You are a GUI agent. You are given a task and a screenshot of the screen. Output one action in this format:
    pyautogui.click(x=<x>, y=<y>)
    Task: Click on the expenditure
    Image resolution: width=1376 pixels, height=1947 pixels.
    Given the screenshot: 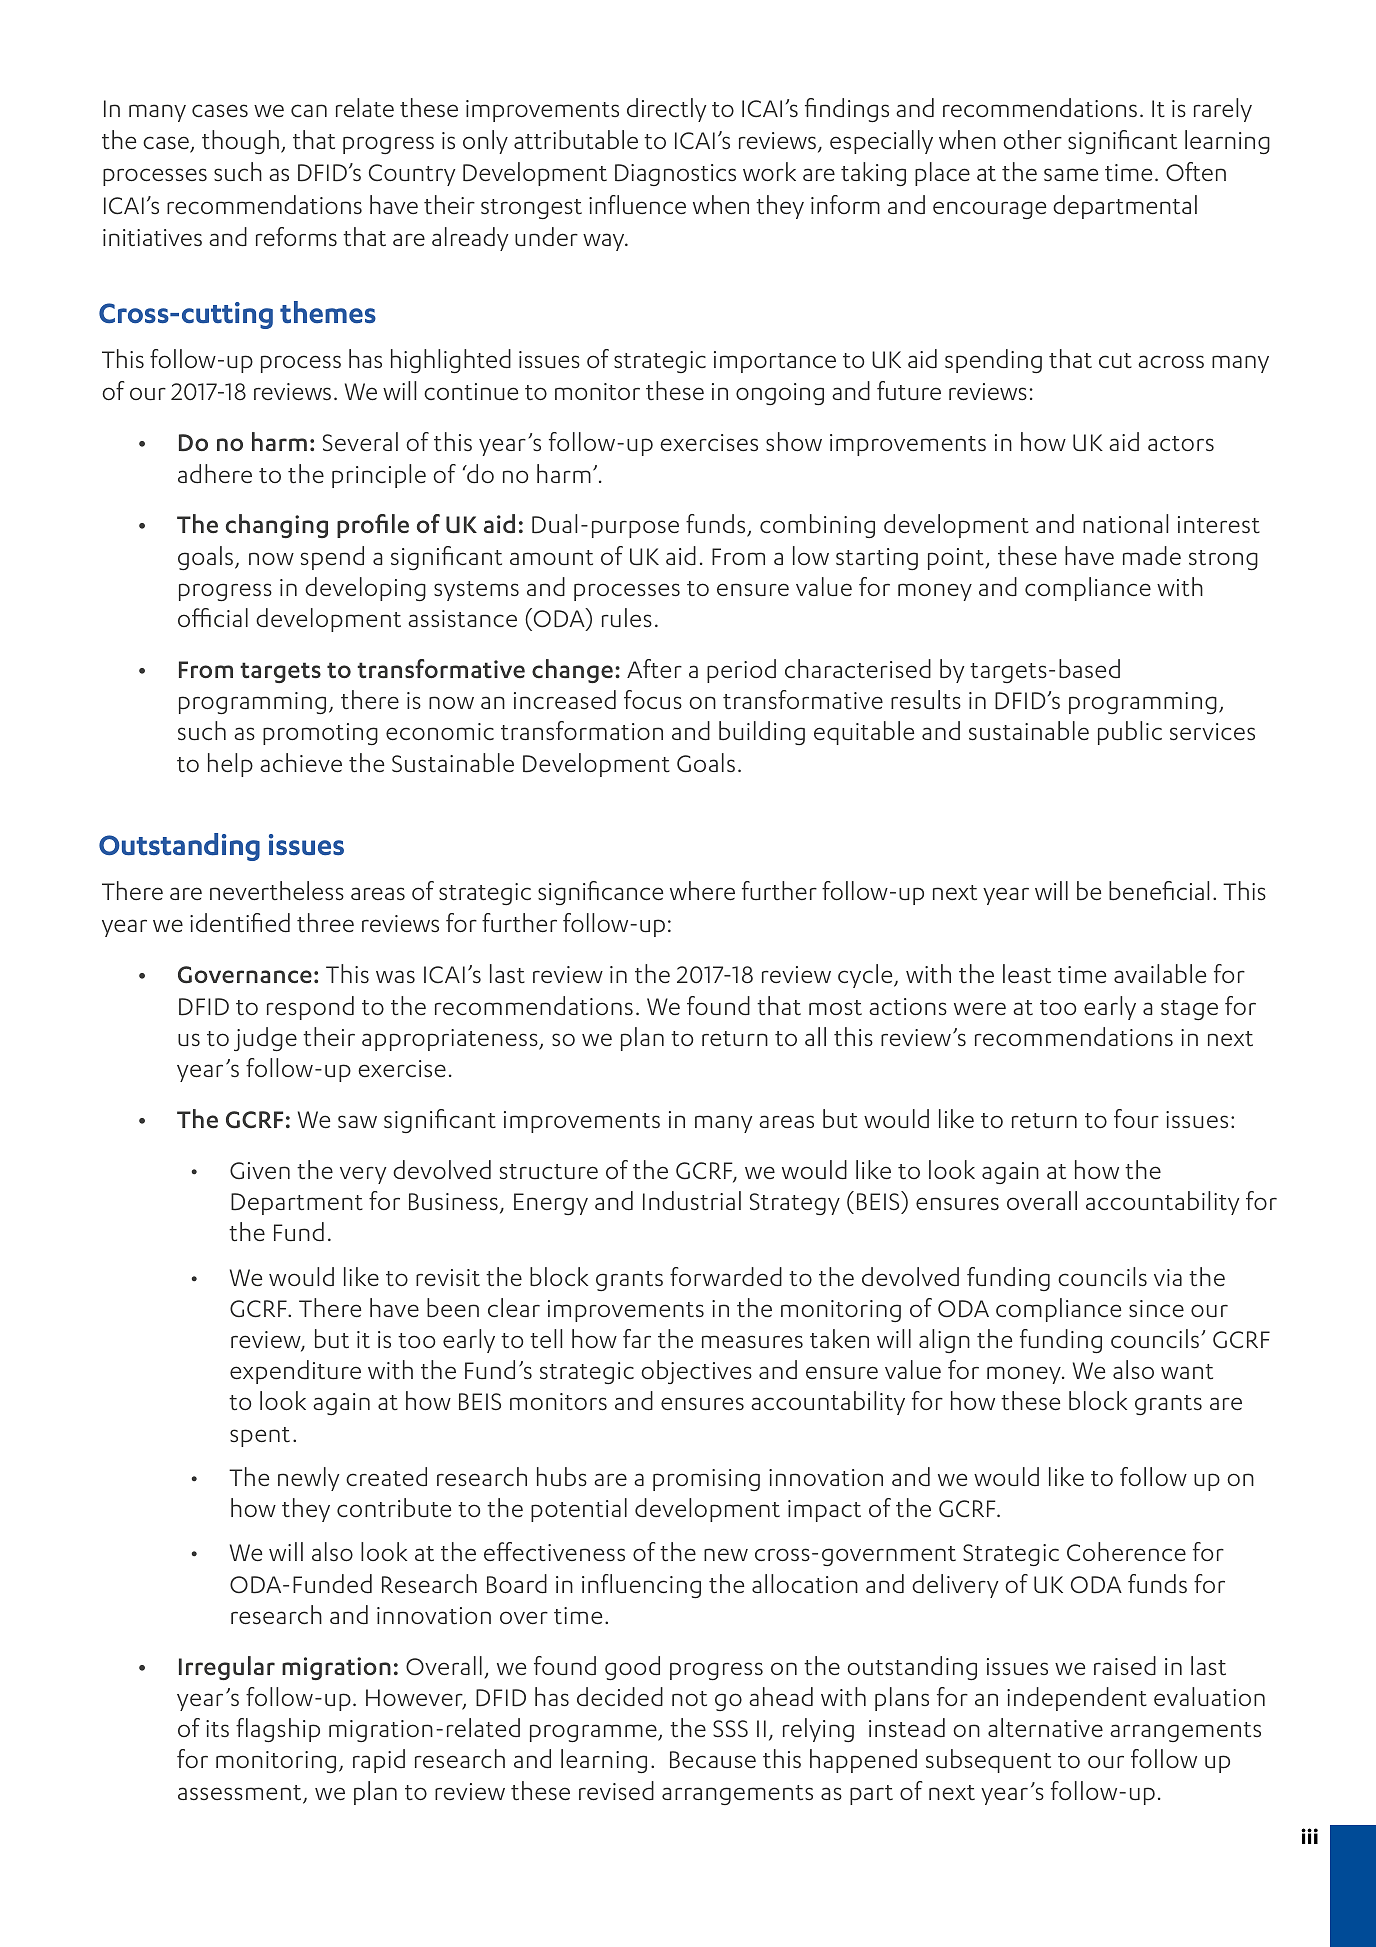 What is the action you would take?
    pyautogui.click(x=295, y=1372)
